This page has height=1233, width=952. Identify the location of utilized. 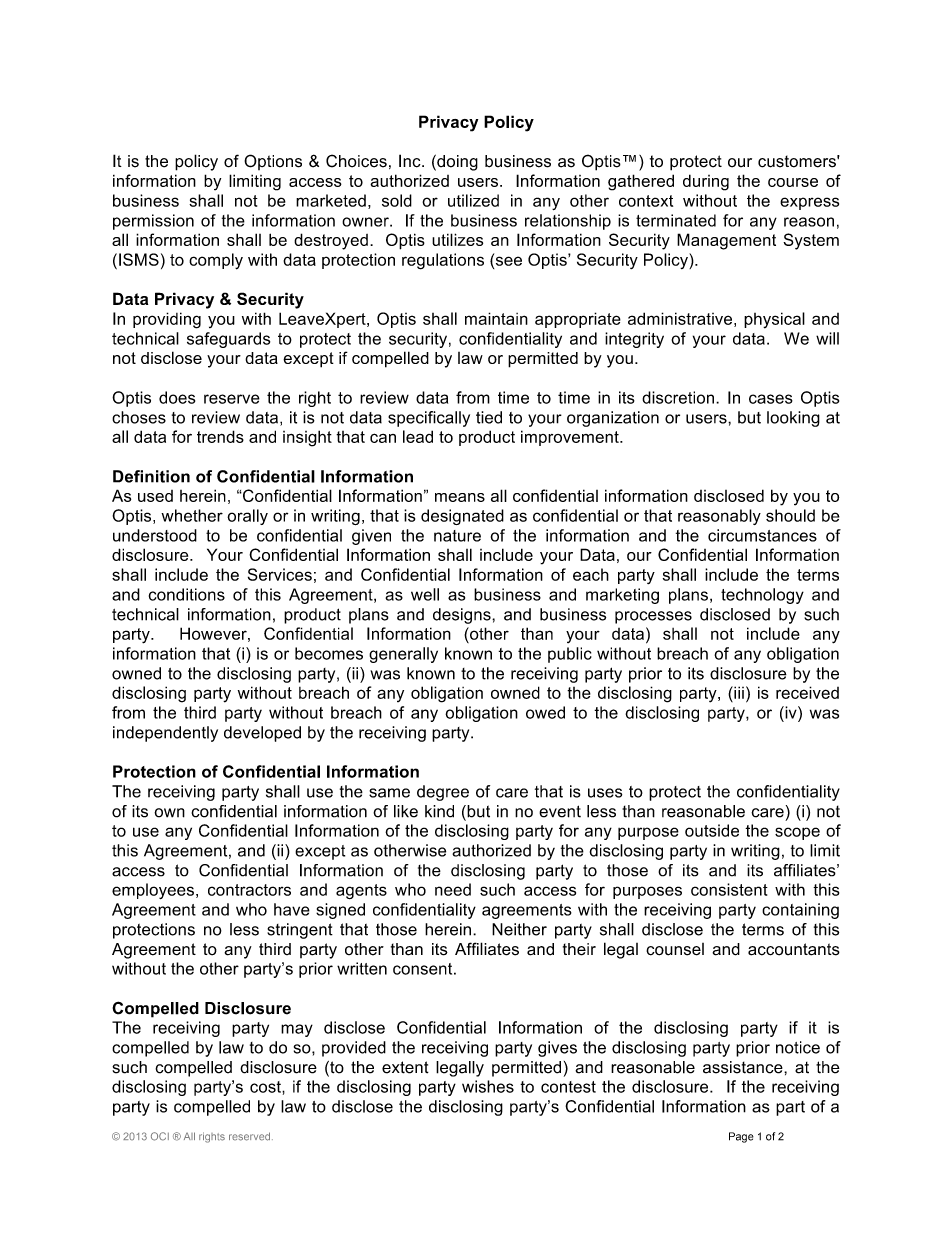
(473, 200).
